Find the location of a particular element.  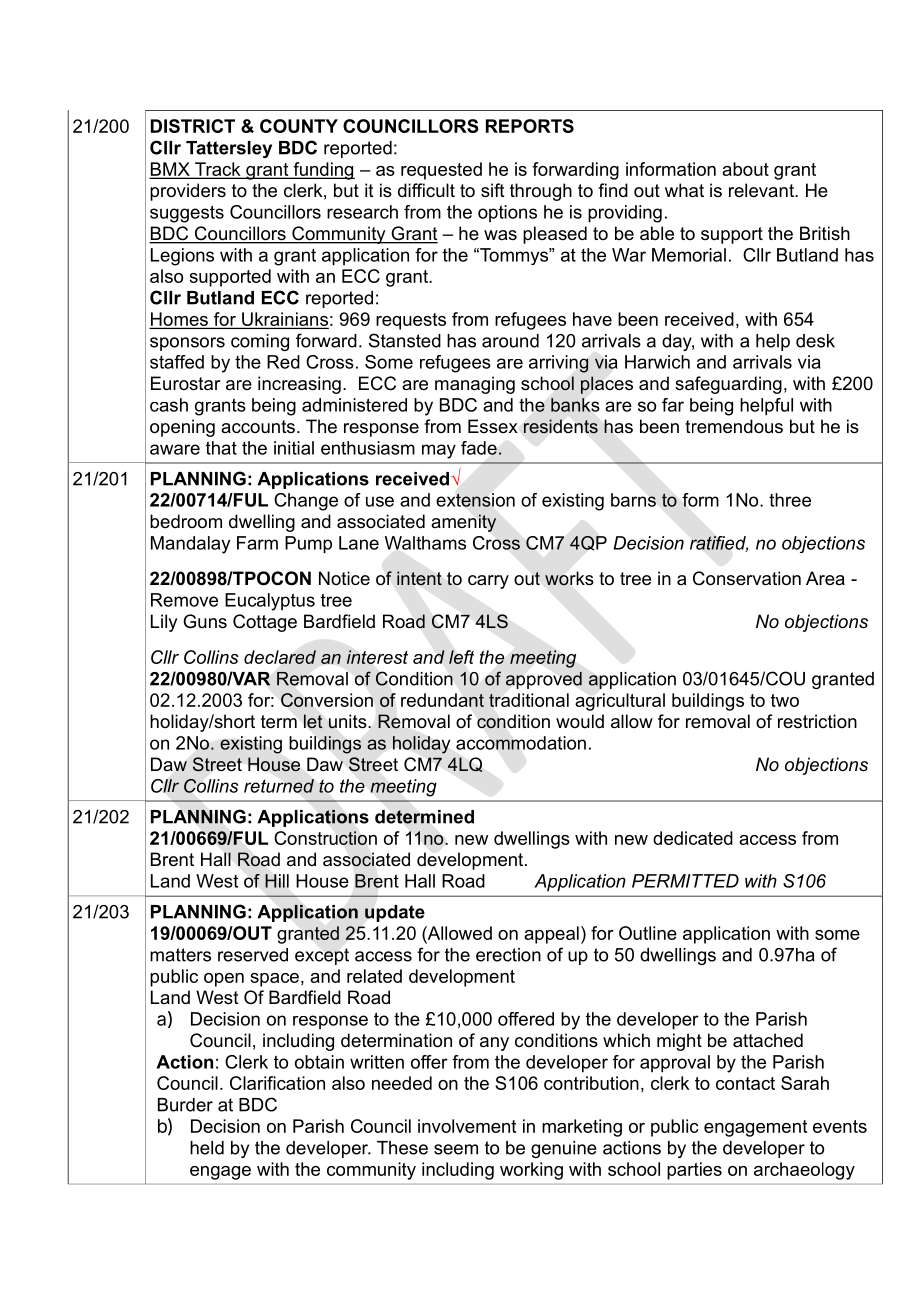

Track is located at coordinates (218, 170).
